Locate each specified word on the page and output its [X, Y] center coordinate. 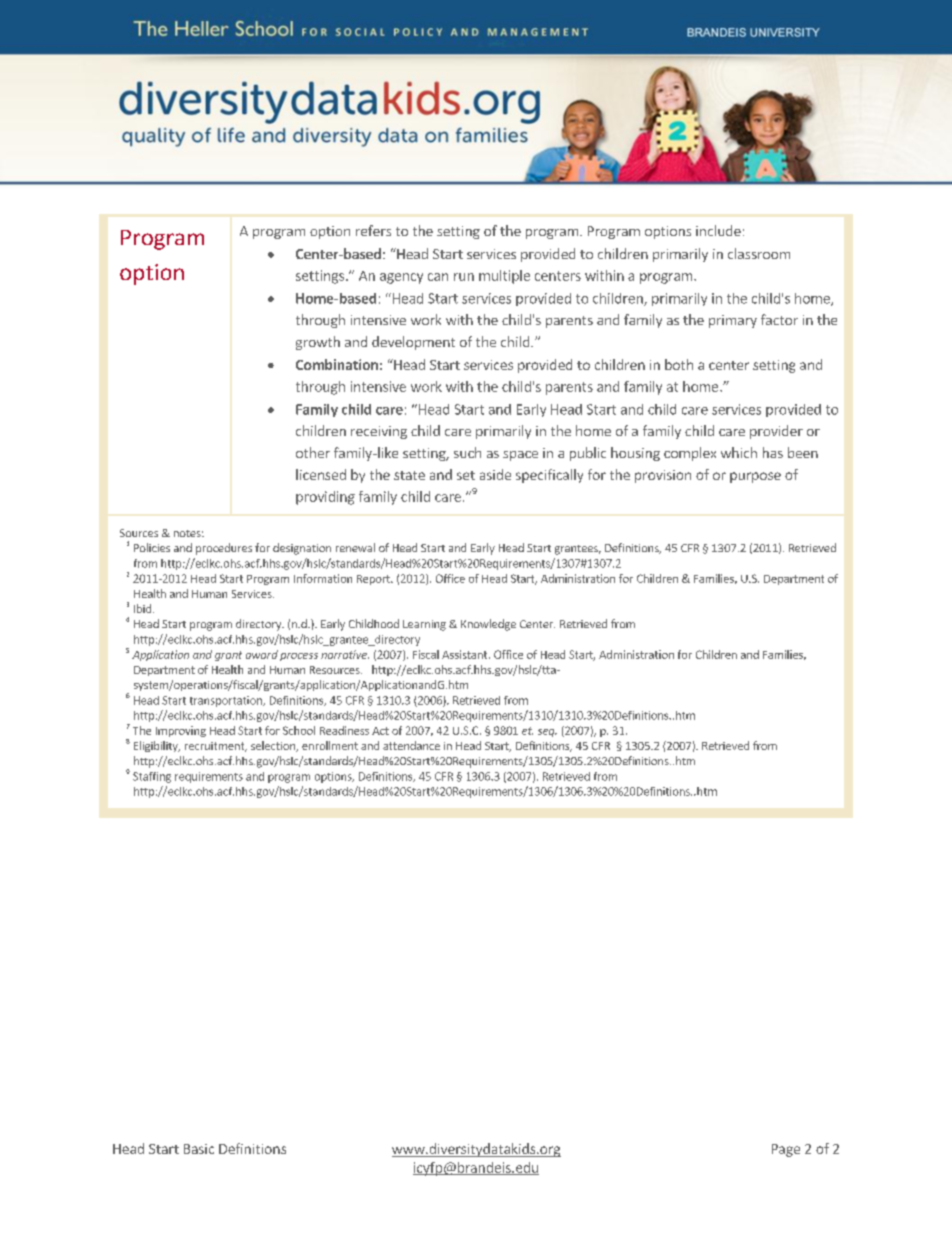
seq [547, 733]
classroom [759, 253]
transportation [227, 701]
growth [318, 343]
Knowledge [488, 625]
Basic [199, 1149]
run [464, 277]
